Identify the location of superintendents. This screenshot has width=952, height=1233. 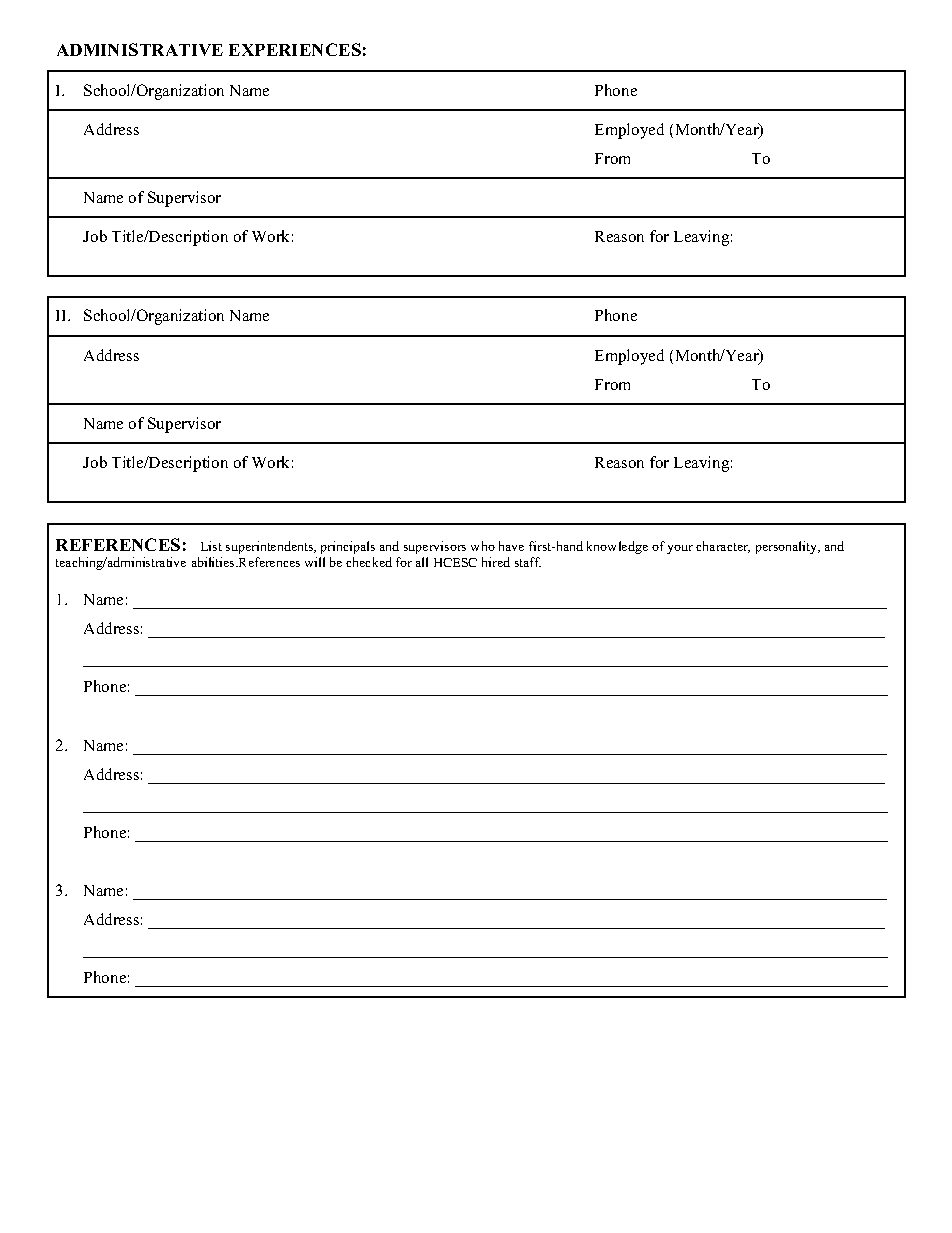
(271, 547).
